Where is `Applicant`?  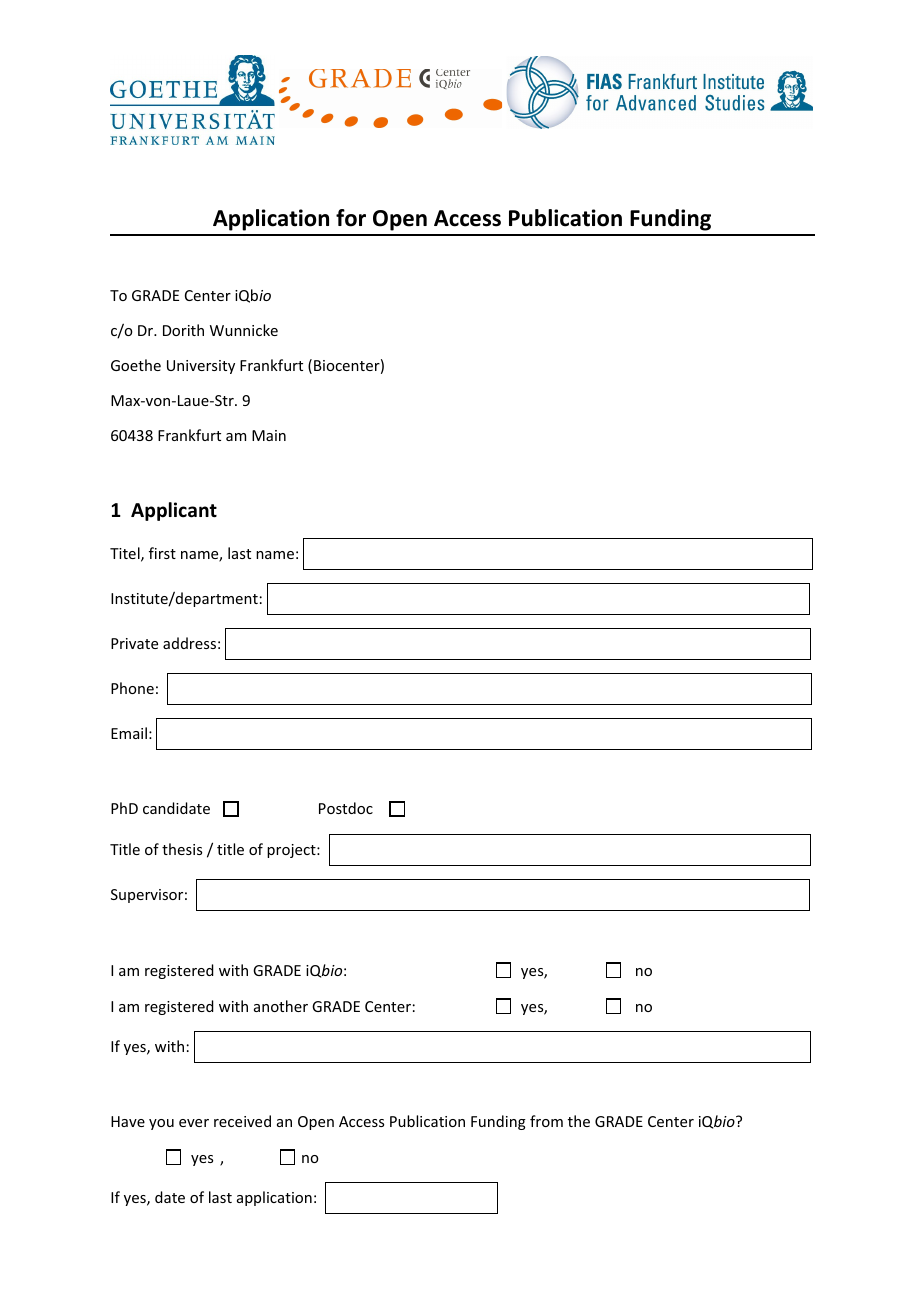
Applicant is located at coordinates (174, 511).
